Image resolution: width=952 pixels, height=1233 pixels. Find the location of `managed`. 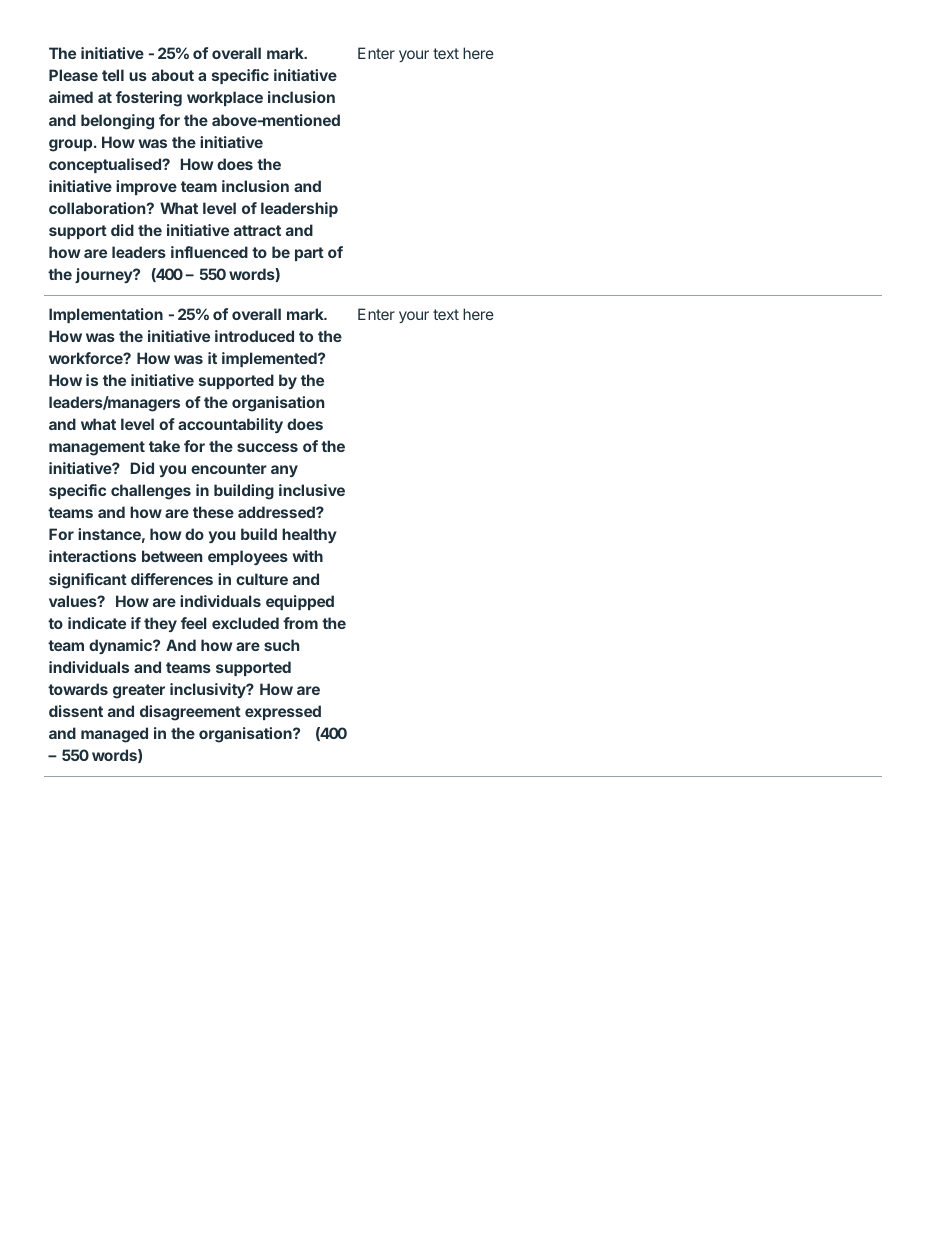

managed is located at coordinates (114, 735).
